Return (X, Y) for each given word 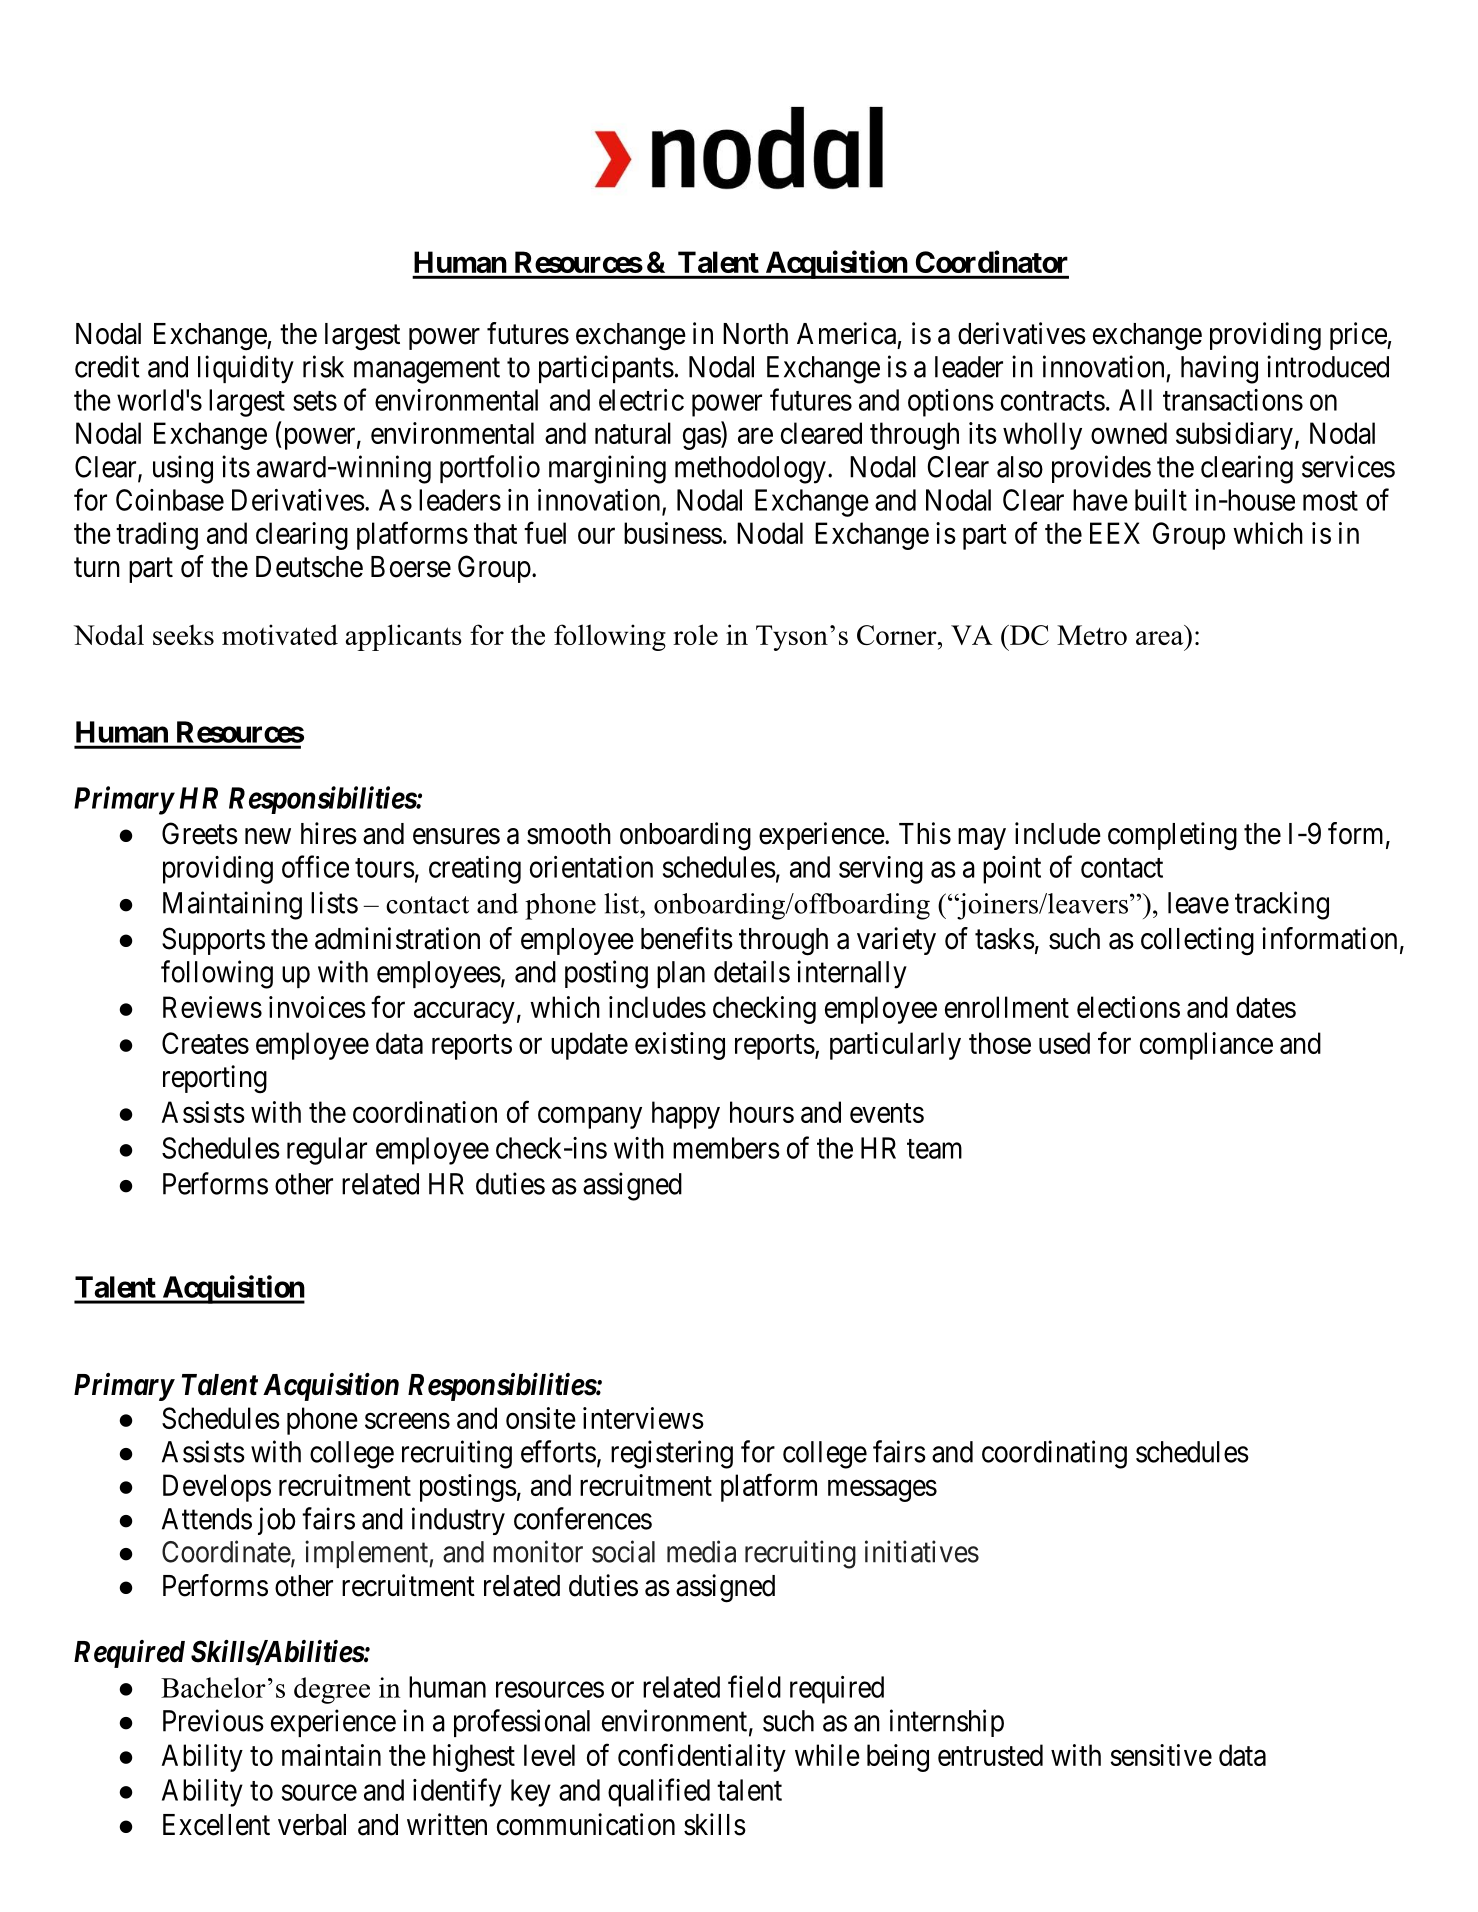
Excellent (216, 1825)
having (1219, 369)
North (755, 334)
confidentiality (702, 1757)
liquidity (246, 369)
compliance (1206, 1046)
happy (686, 1115)
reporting (215, 1079)
